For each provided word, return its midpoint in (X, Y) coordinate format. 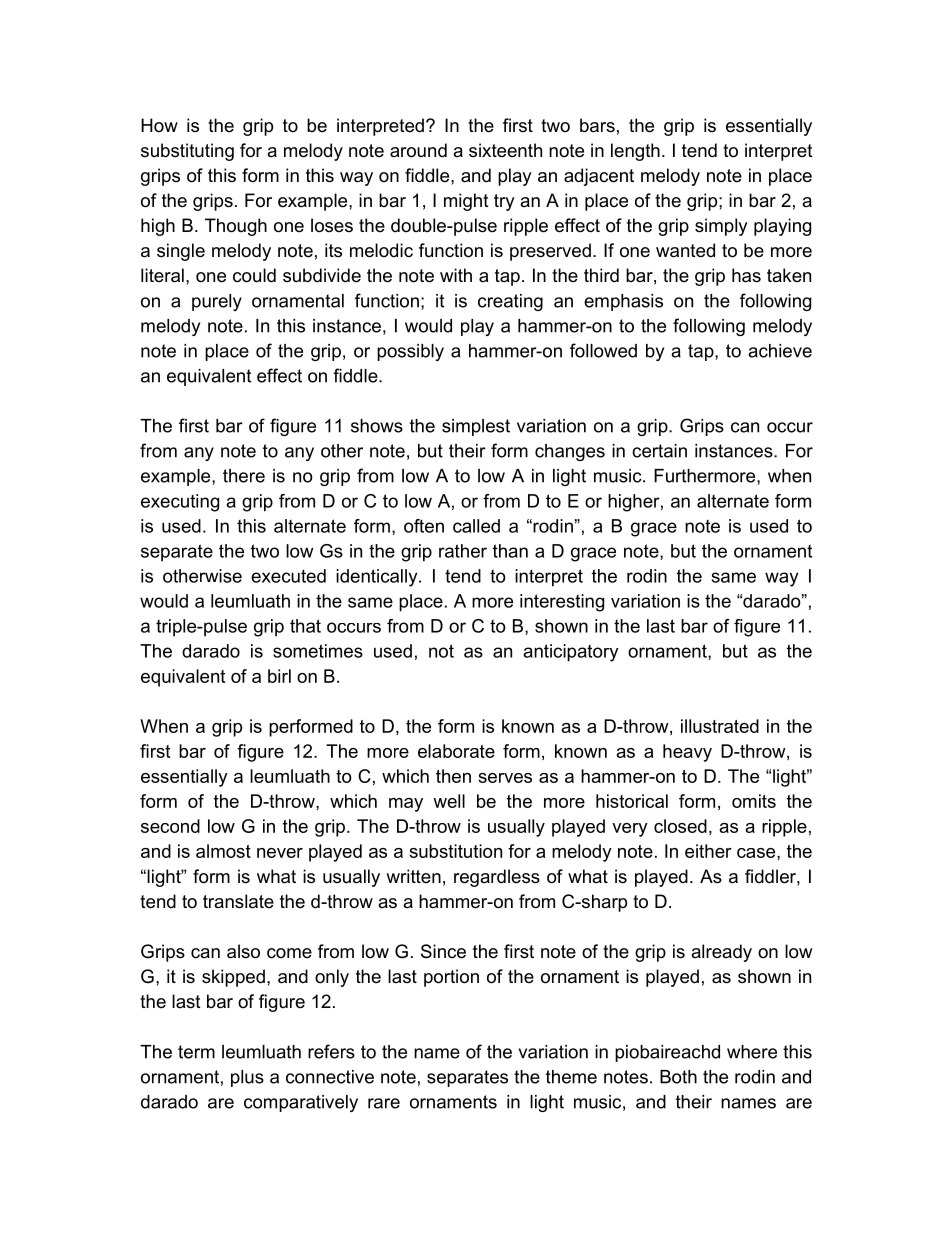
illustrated (720, 726)
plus (247, 1078)
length (635, 152)
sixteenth (505, 150)
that (305, 626)
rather (463, 551)
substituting (187, 152)
